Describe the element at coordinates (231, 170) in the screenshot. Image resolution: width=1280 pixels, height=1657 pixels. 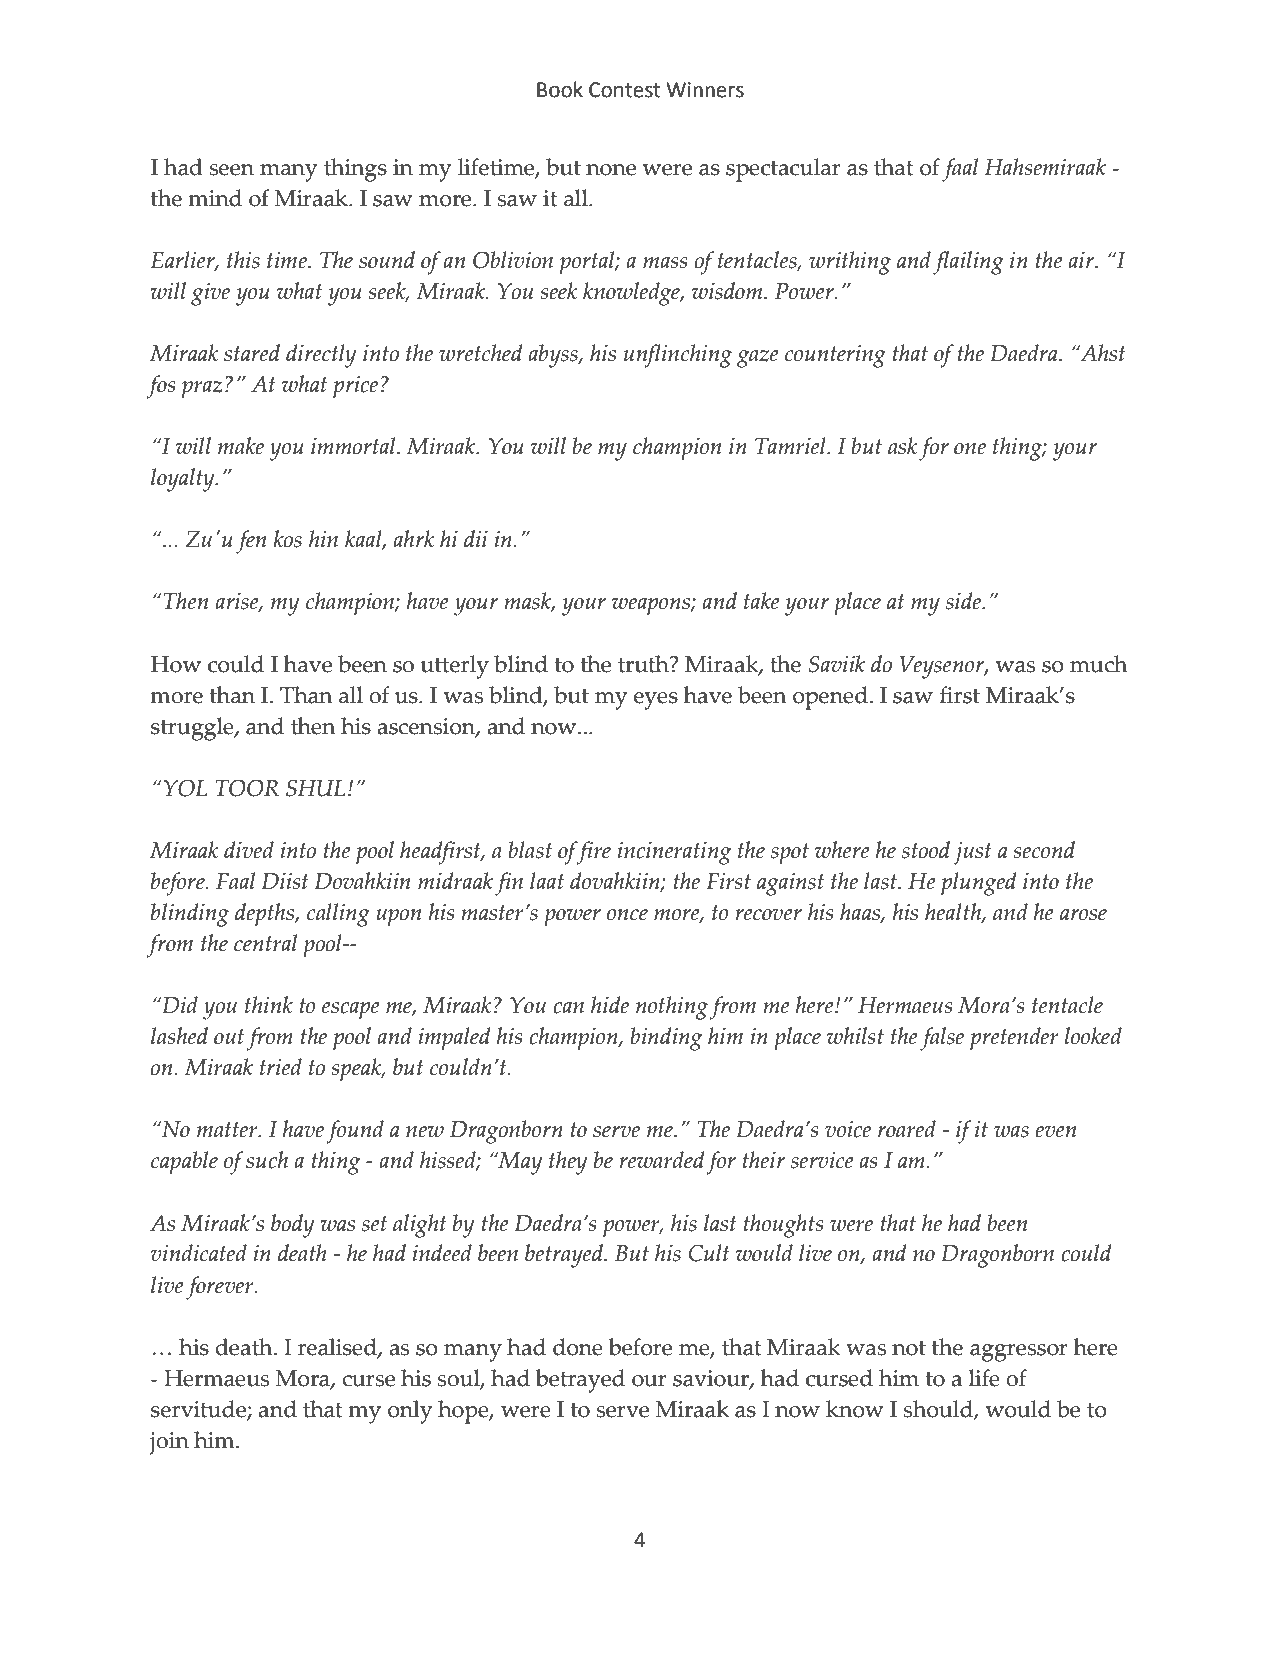
I see `seen` at that location.
